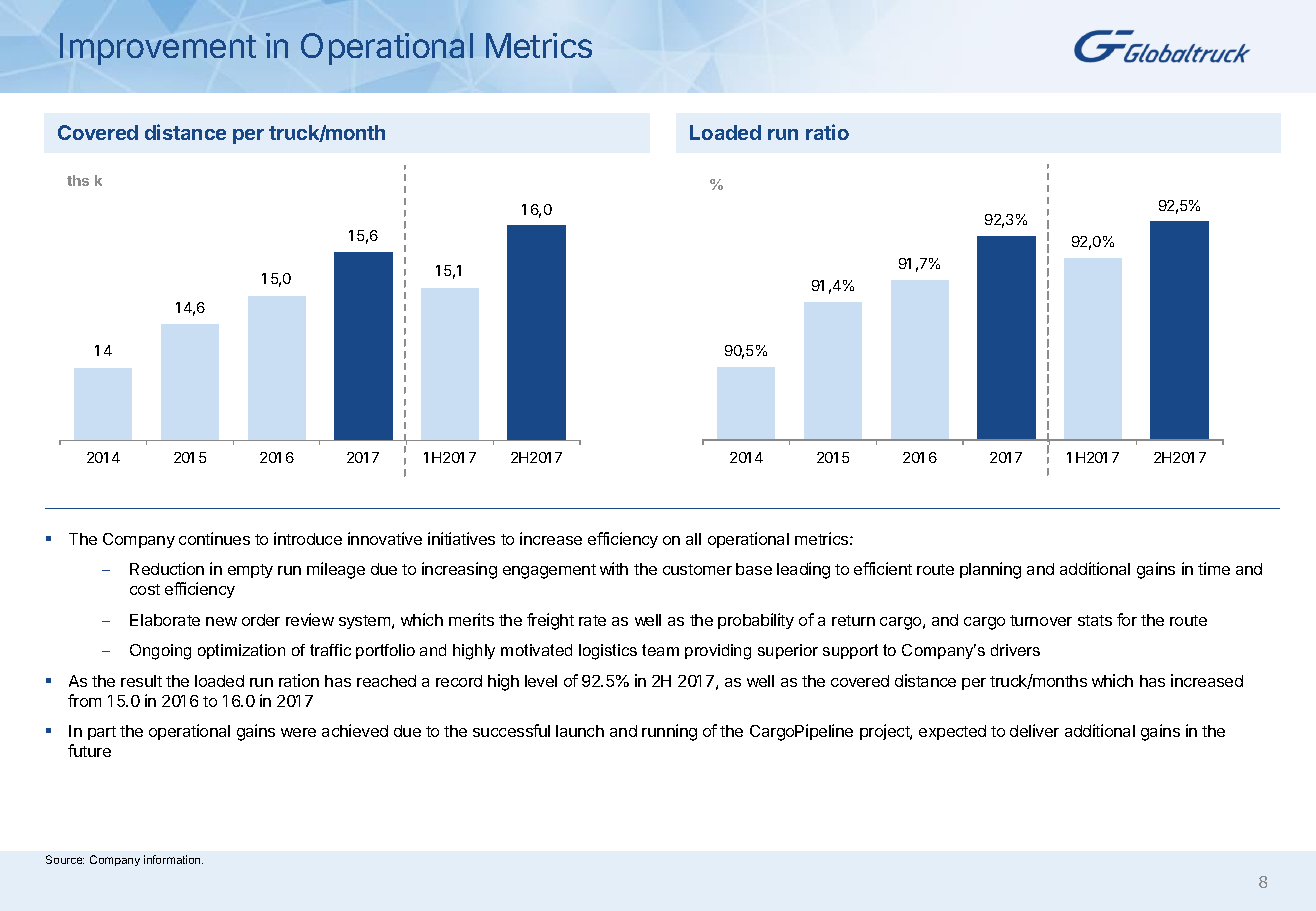  I want to click on all, so click(693, 539).
